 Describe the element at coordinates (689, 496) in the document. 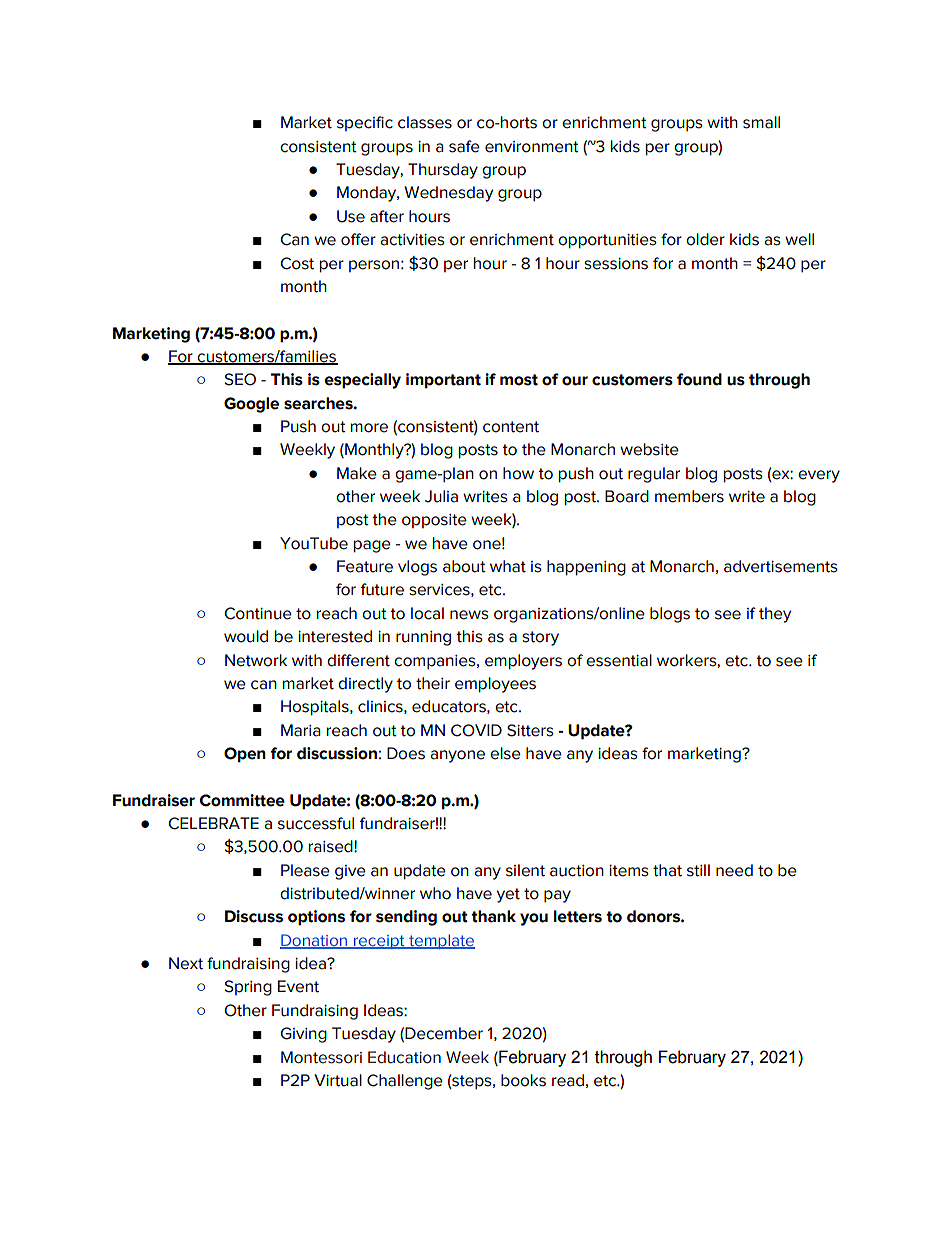

I see `members` at that location.
